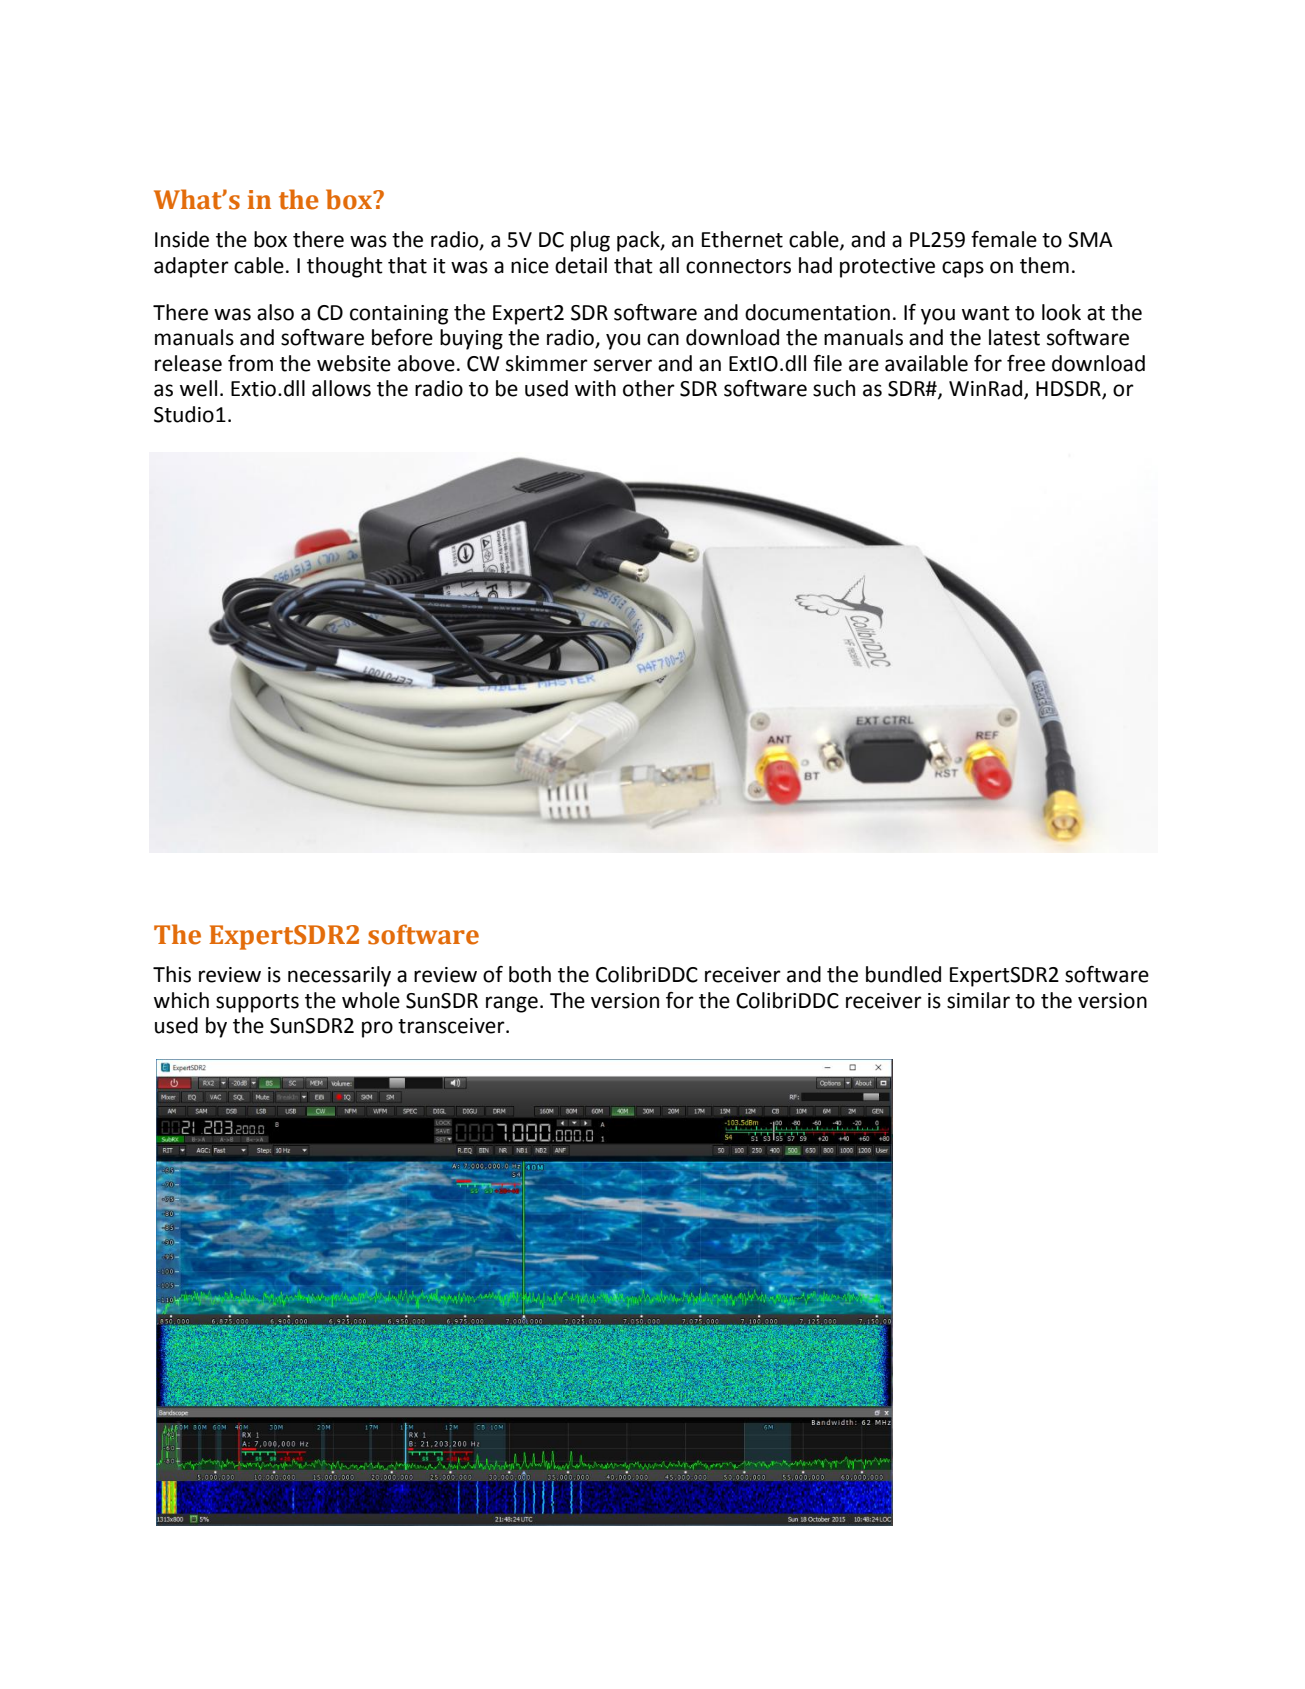 This image has height=1689, width=1305. Describe the element at coordinates (903, 974) in the image. I see `bundled` at that location.
